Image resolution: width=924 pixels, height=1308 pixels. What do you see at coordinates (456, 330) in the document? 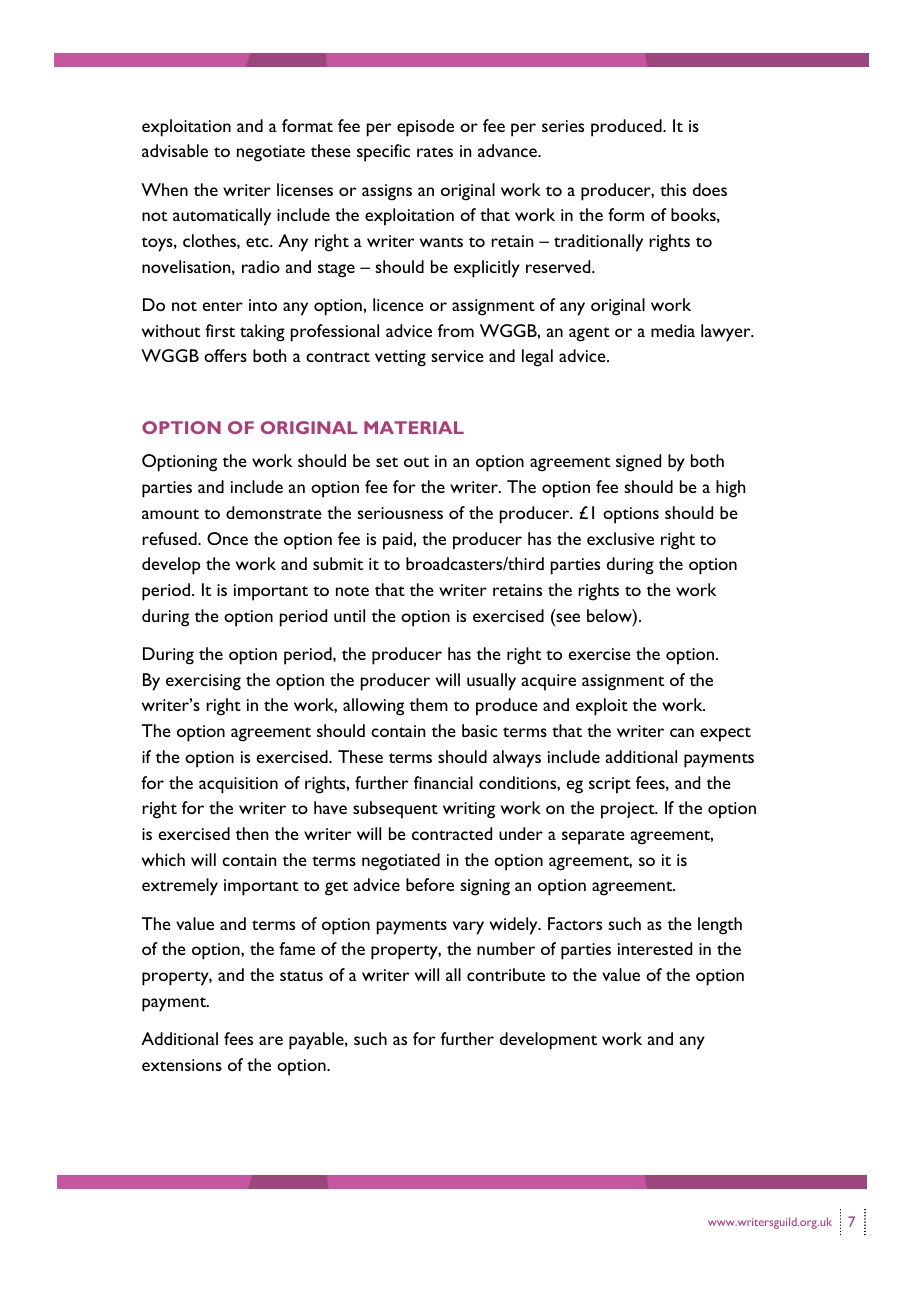
I see `from` at bounding box center [456, 330].
